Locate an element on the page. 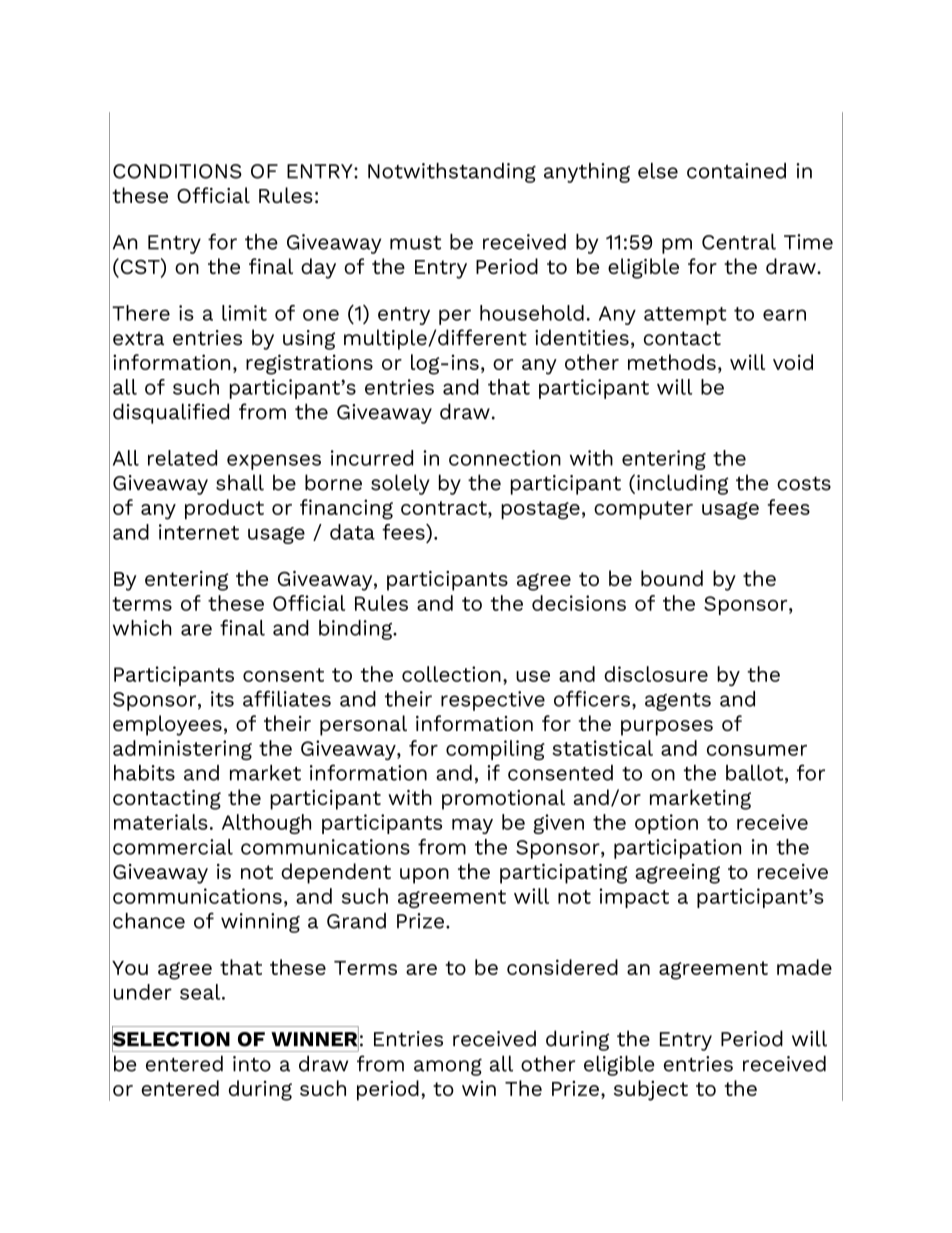 The height and width of the document is (1233, 952). into is located at coordinates (252, 1064).
